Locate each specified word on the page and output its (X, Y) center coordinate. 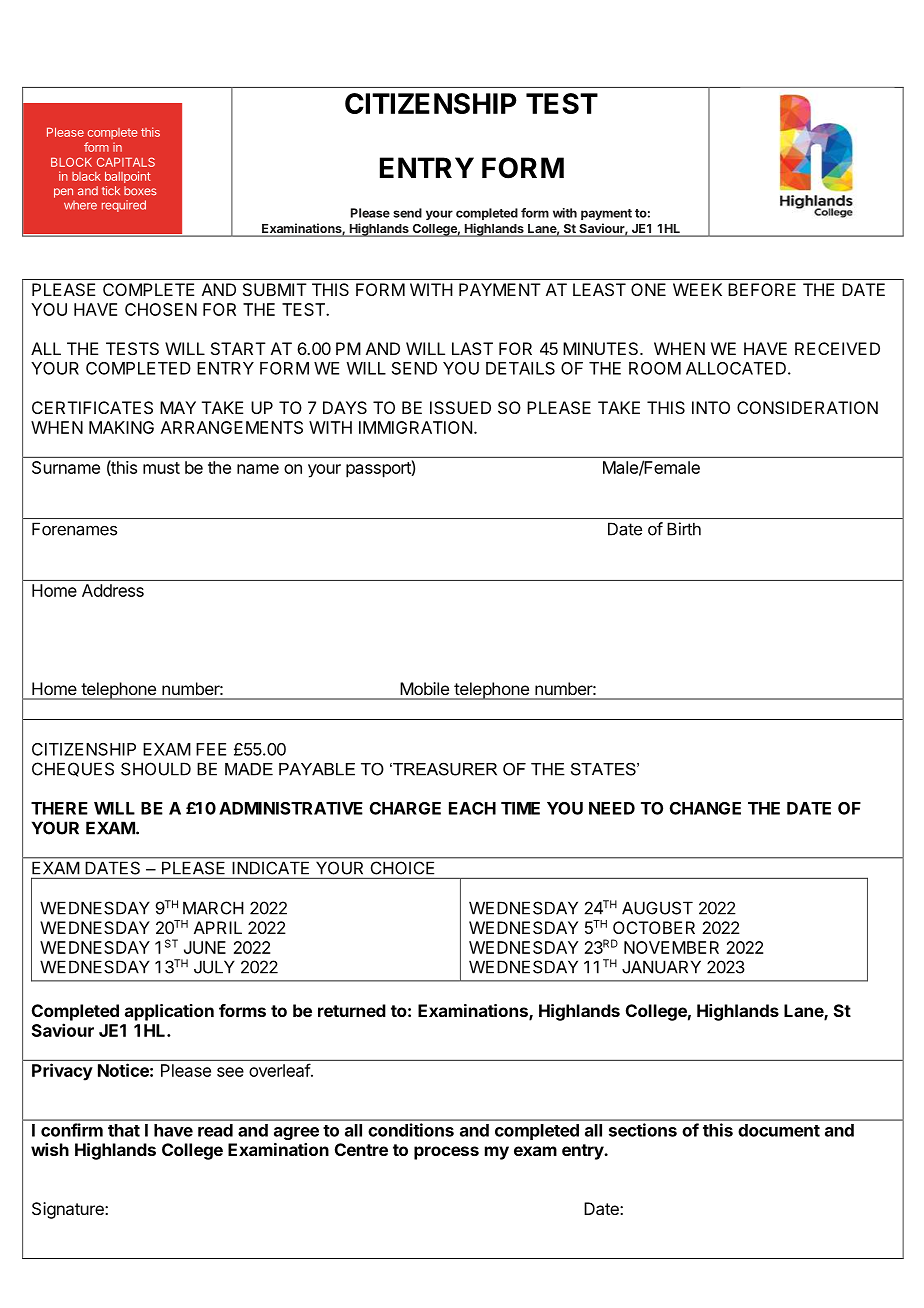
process (446, 1153)
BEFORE (762, 289)
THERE (59, 808)
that (124, 1130)
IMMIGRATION (415, 427)
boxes (140, 191)
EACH (472, 808)
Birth (684, 529)
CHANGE (705, 808)
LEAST (599, 289)
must (161, 468)
